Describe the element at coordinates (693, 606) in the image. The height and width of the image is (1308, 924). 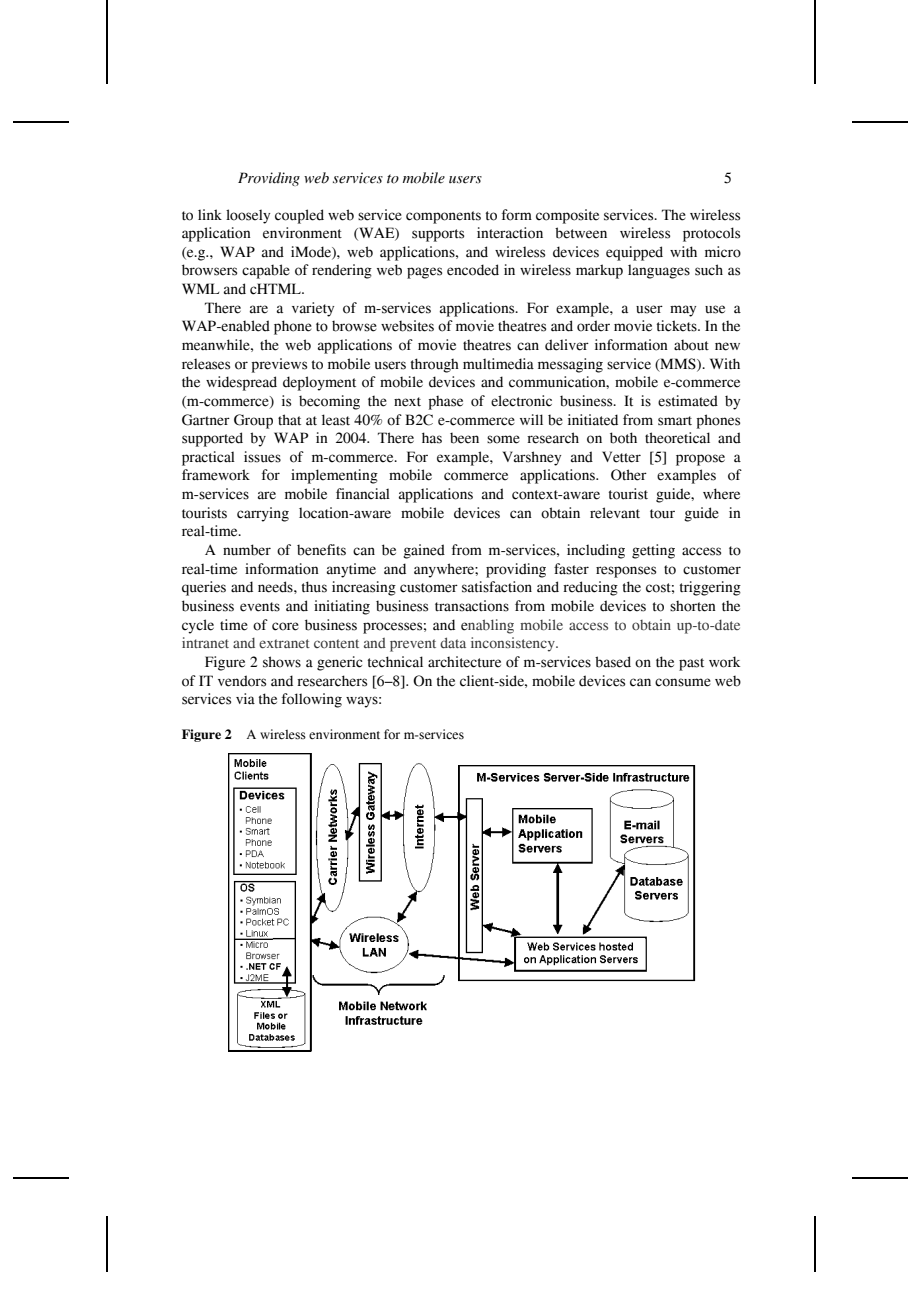
I see `shorten` at that location.
